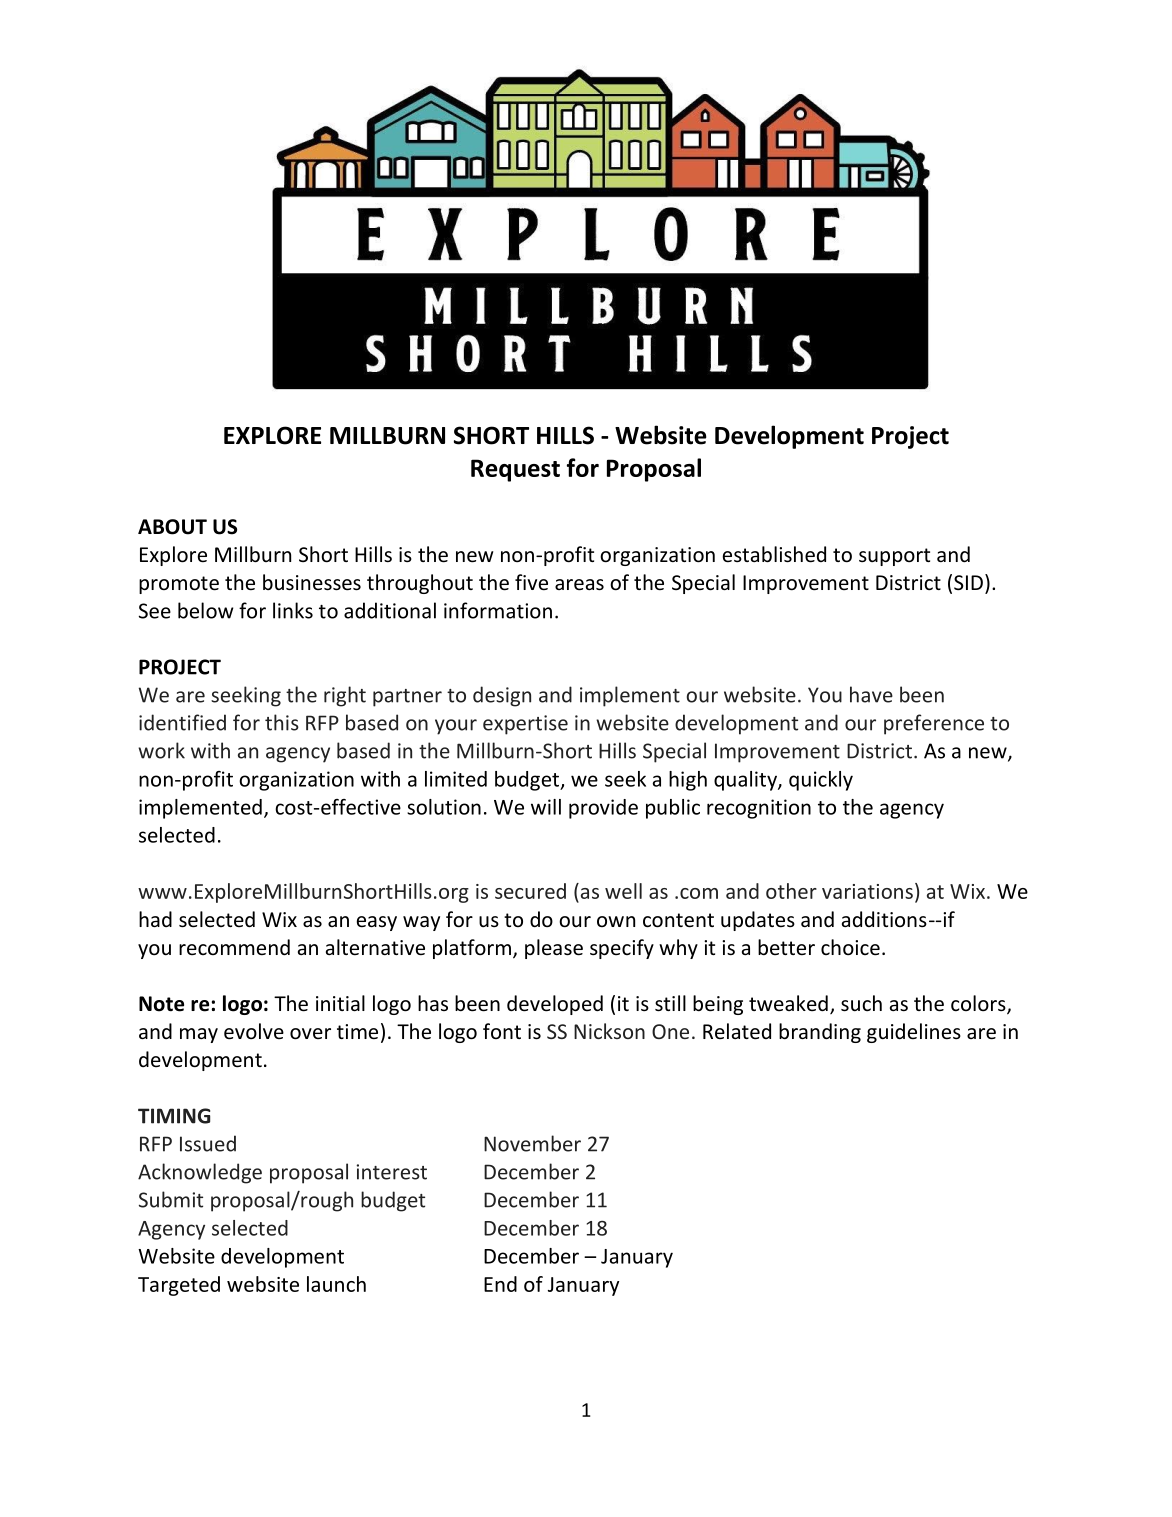 This page has height=1517, width=1172. What do you see at coordinates (515, 470) in the page?
I see `Request` at bounding box center [515, 470].
